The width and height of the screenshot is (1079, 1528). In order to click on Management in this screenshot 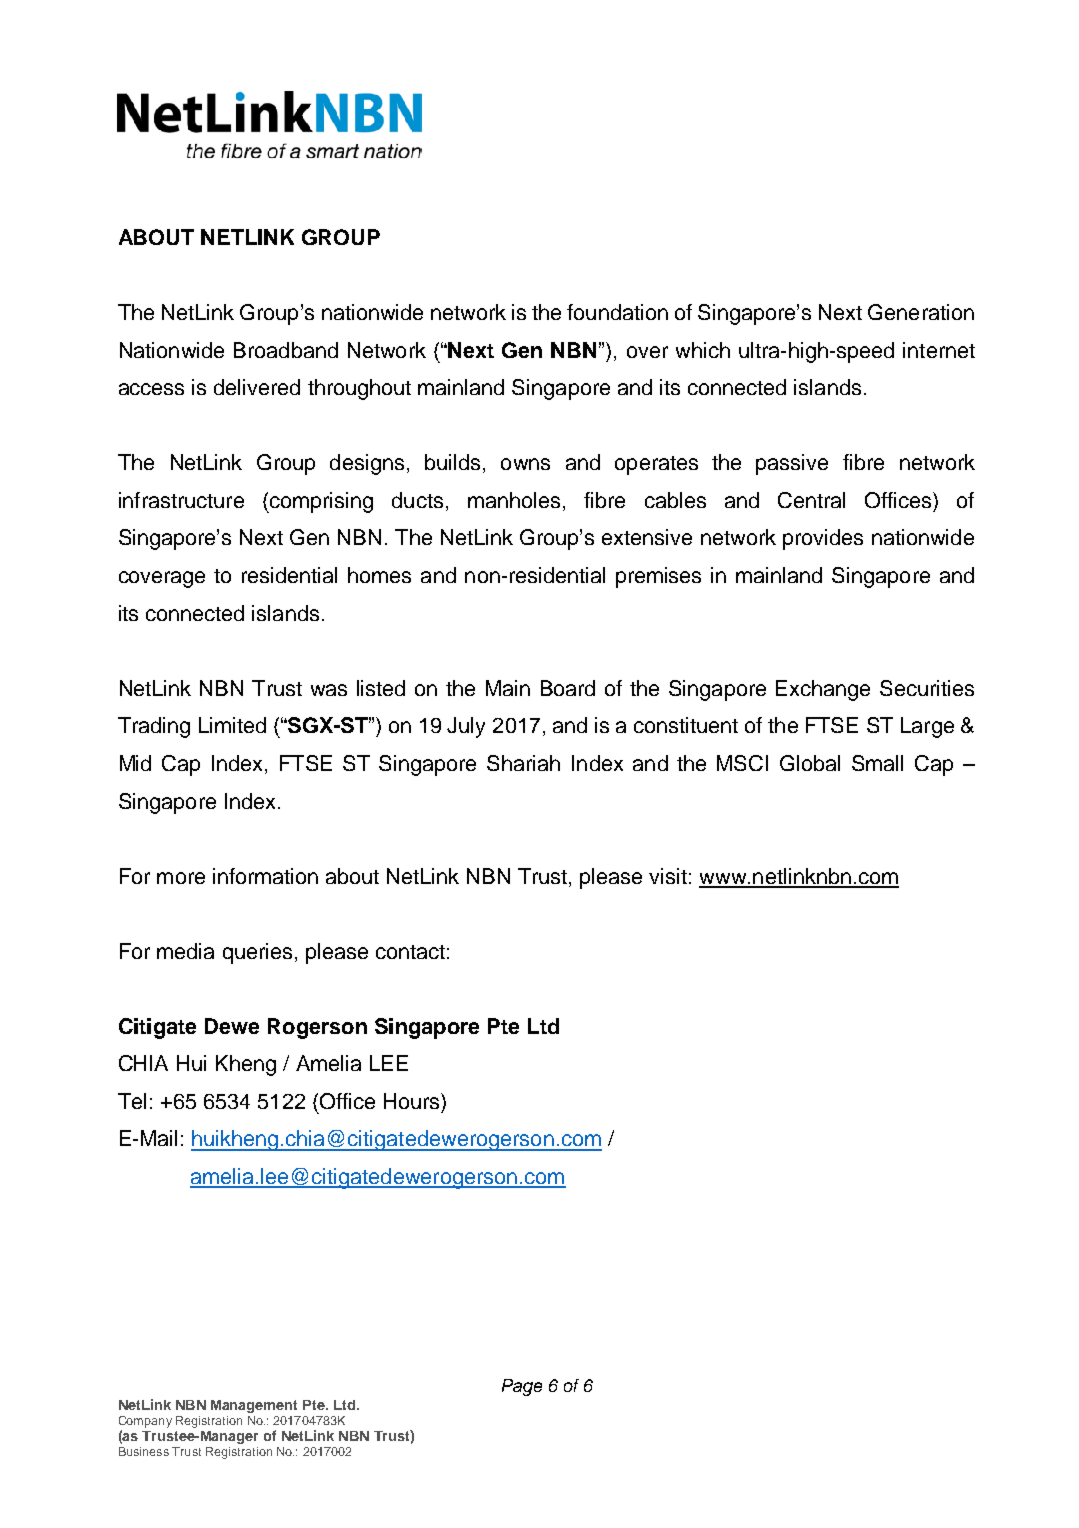, I will do `click(254, 1406)`.
